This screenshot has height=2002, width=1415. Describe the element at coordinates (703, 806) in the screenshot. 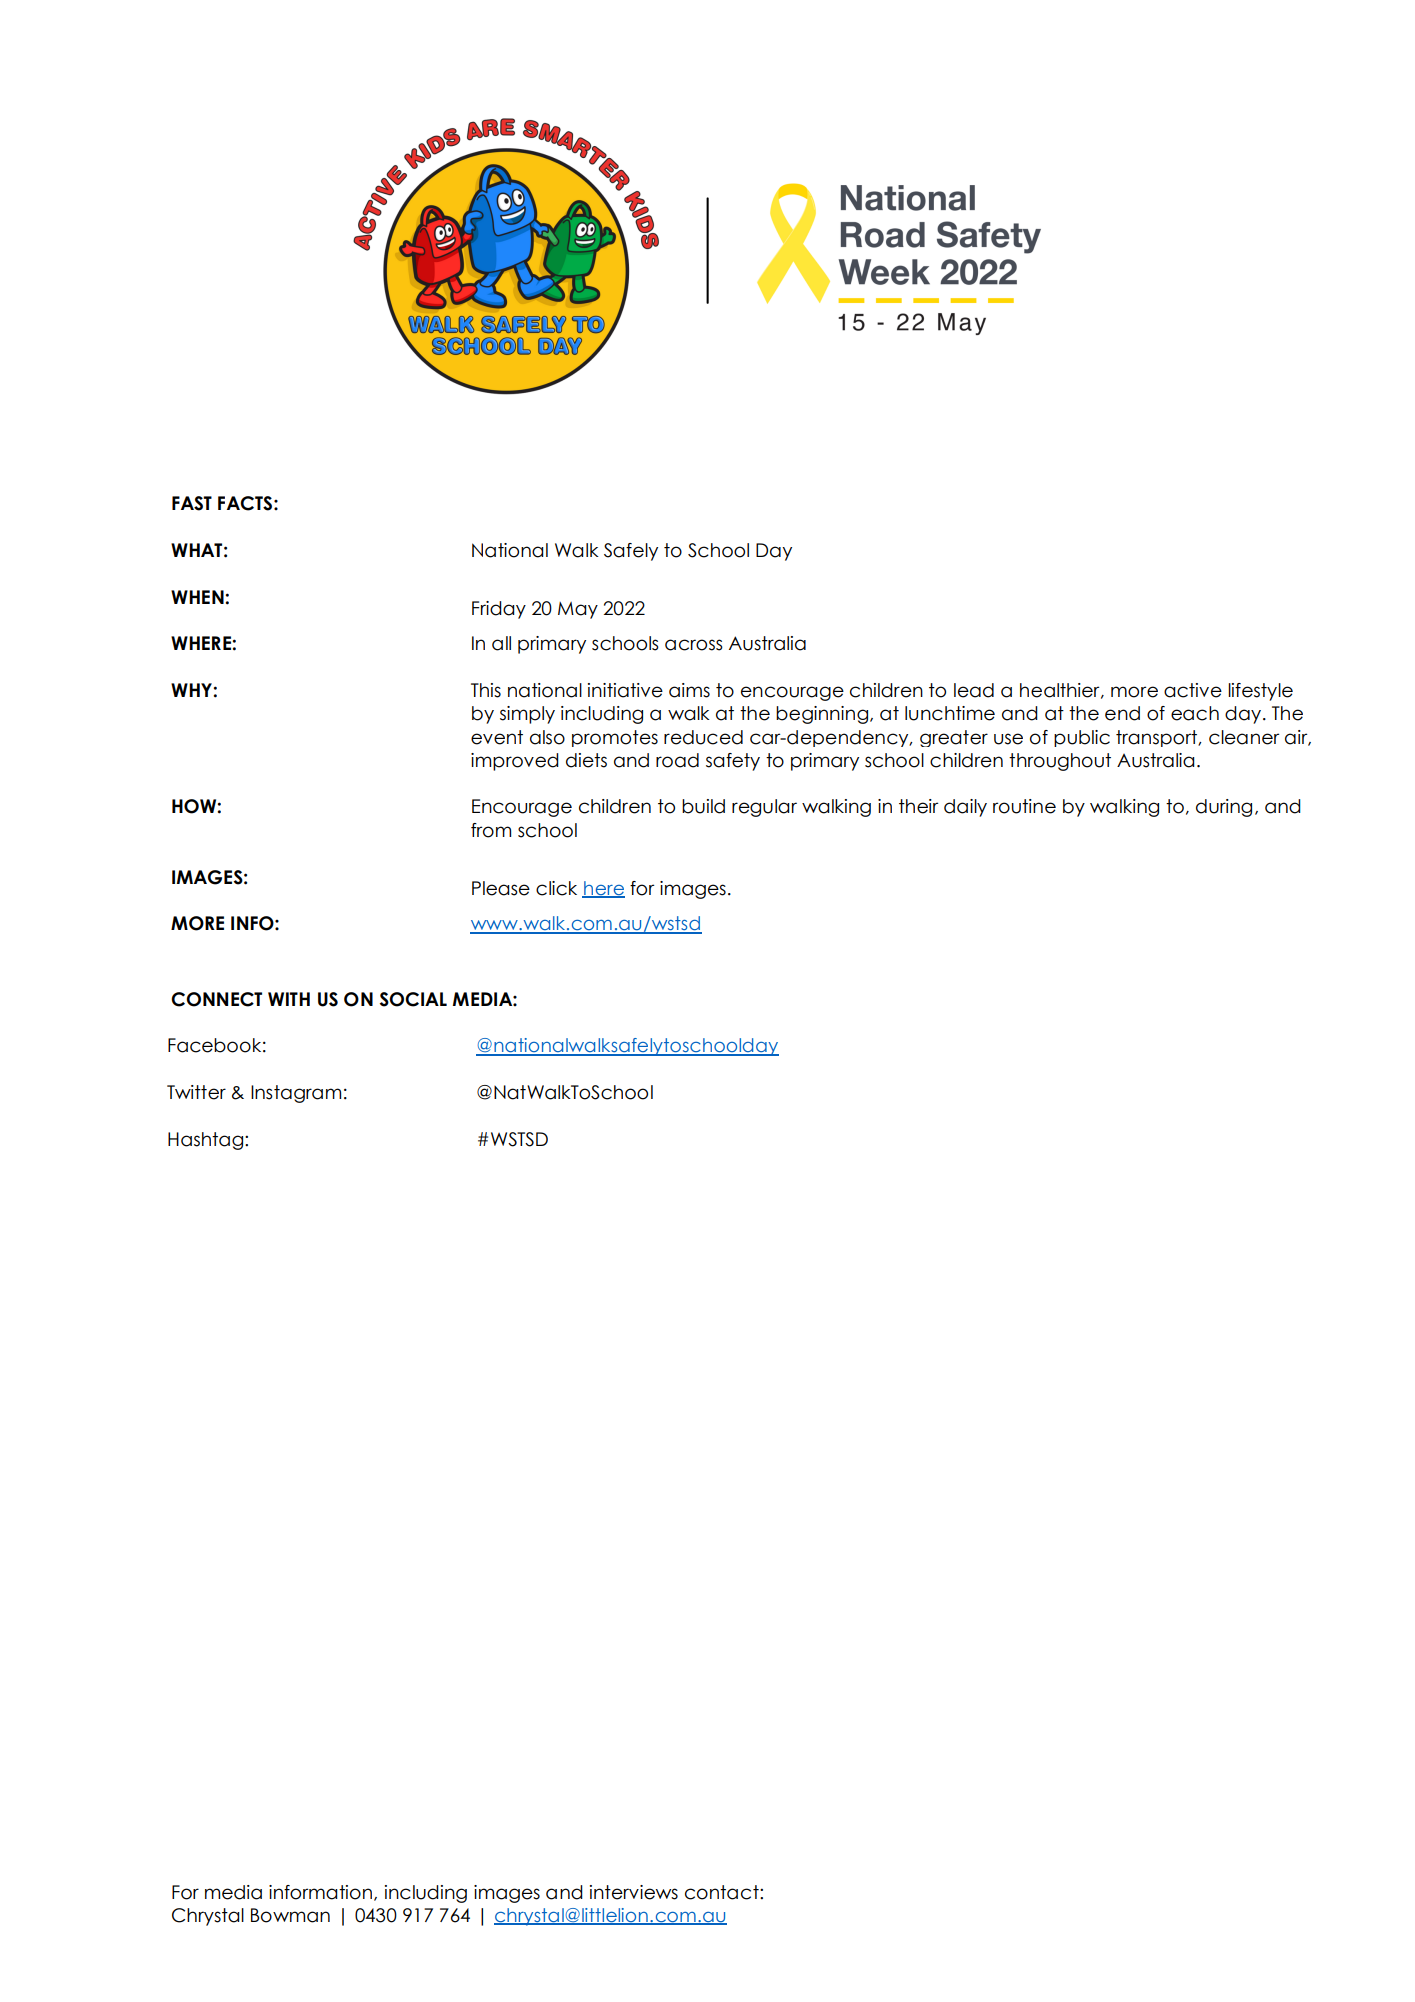

I see `build` at that location.
